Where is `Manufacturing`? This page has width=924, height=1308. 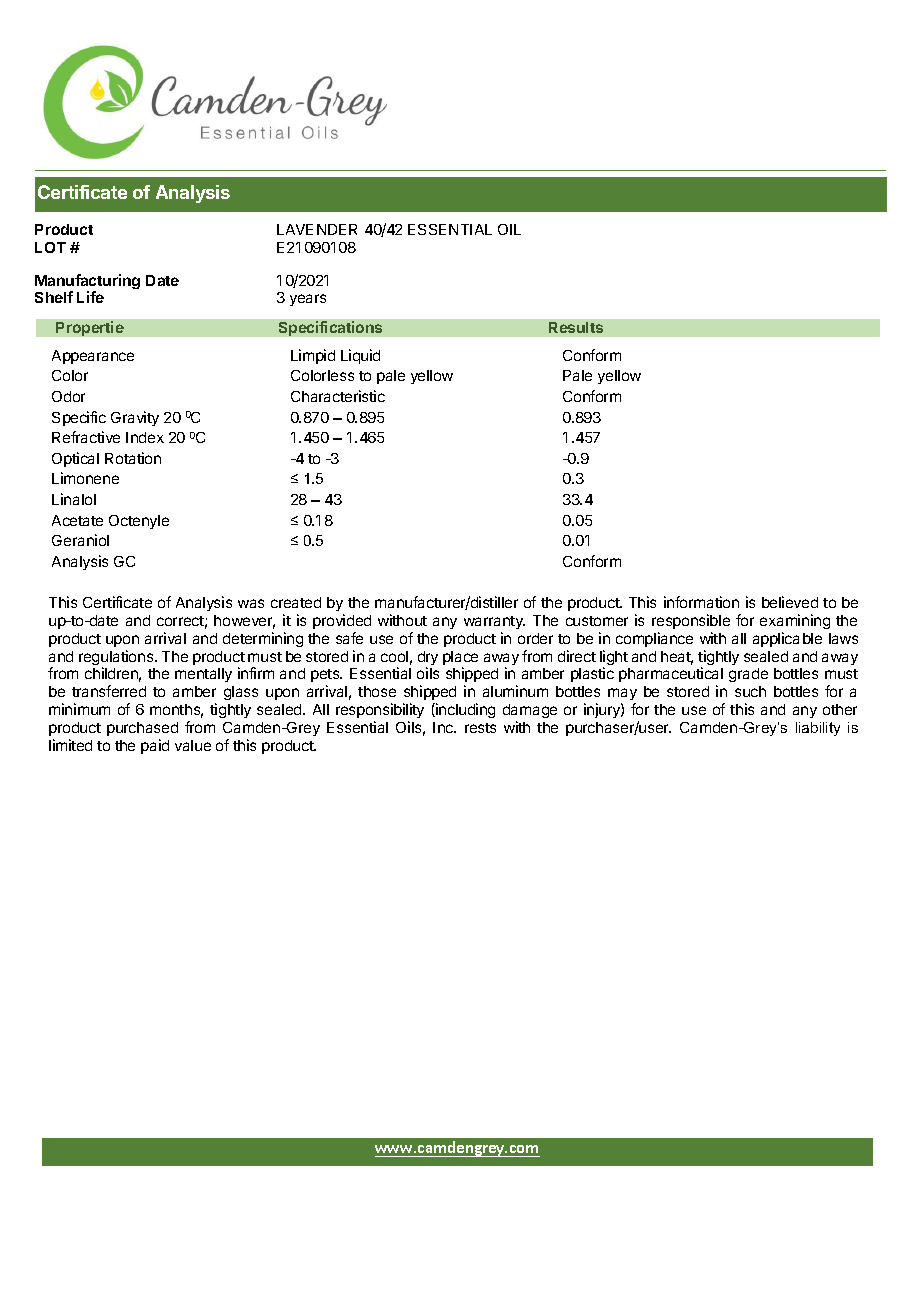 Manufacturing is located at coordinates (87, 283).
